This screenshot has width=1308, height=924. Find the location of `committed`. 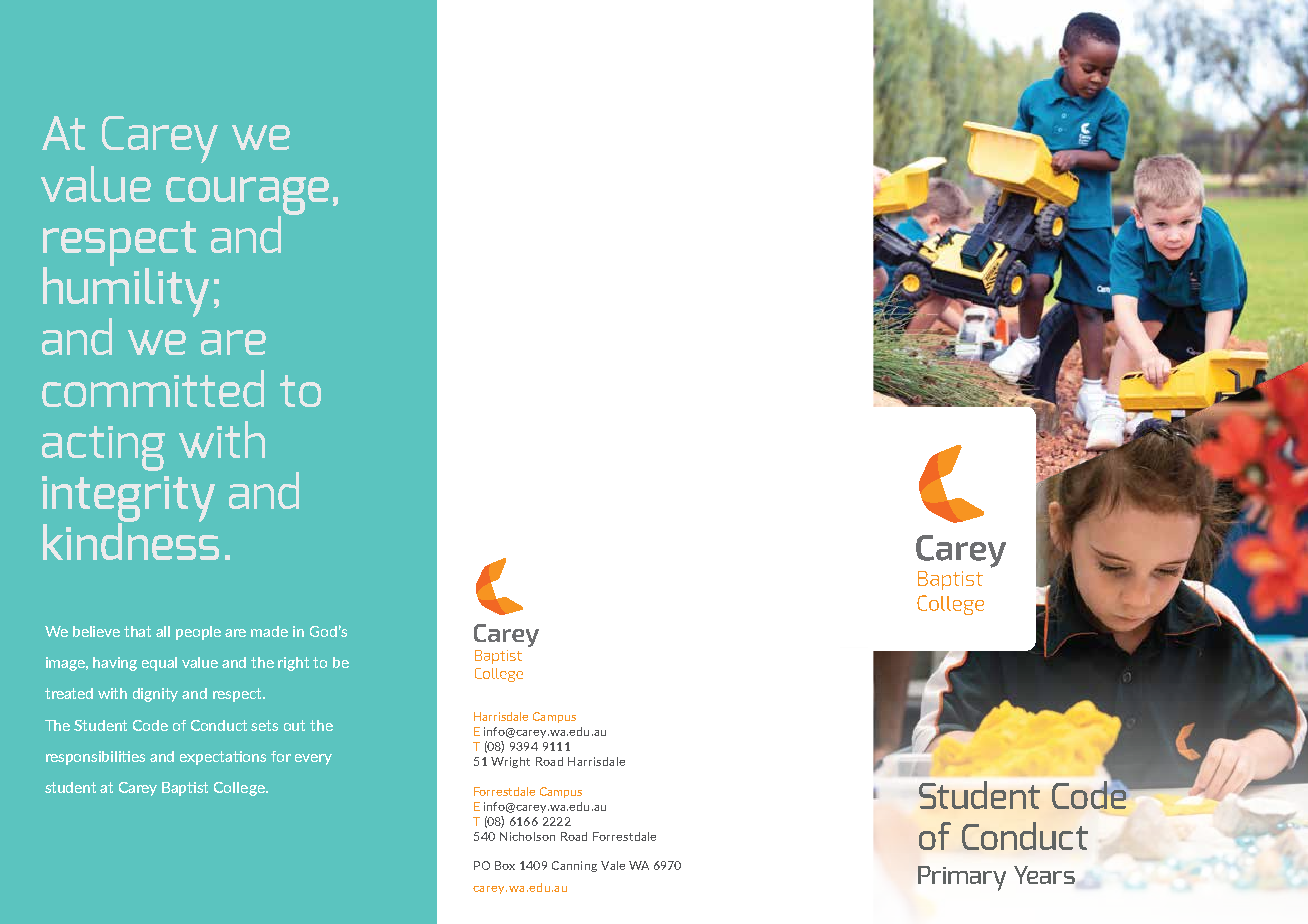

committed is located at coordinates (153, 388).
